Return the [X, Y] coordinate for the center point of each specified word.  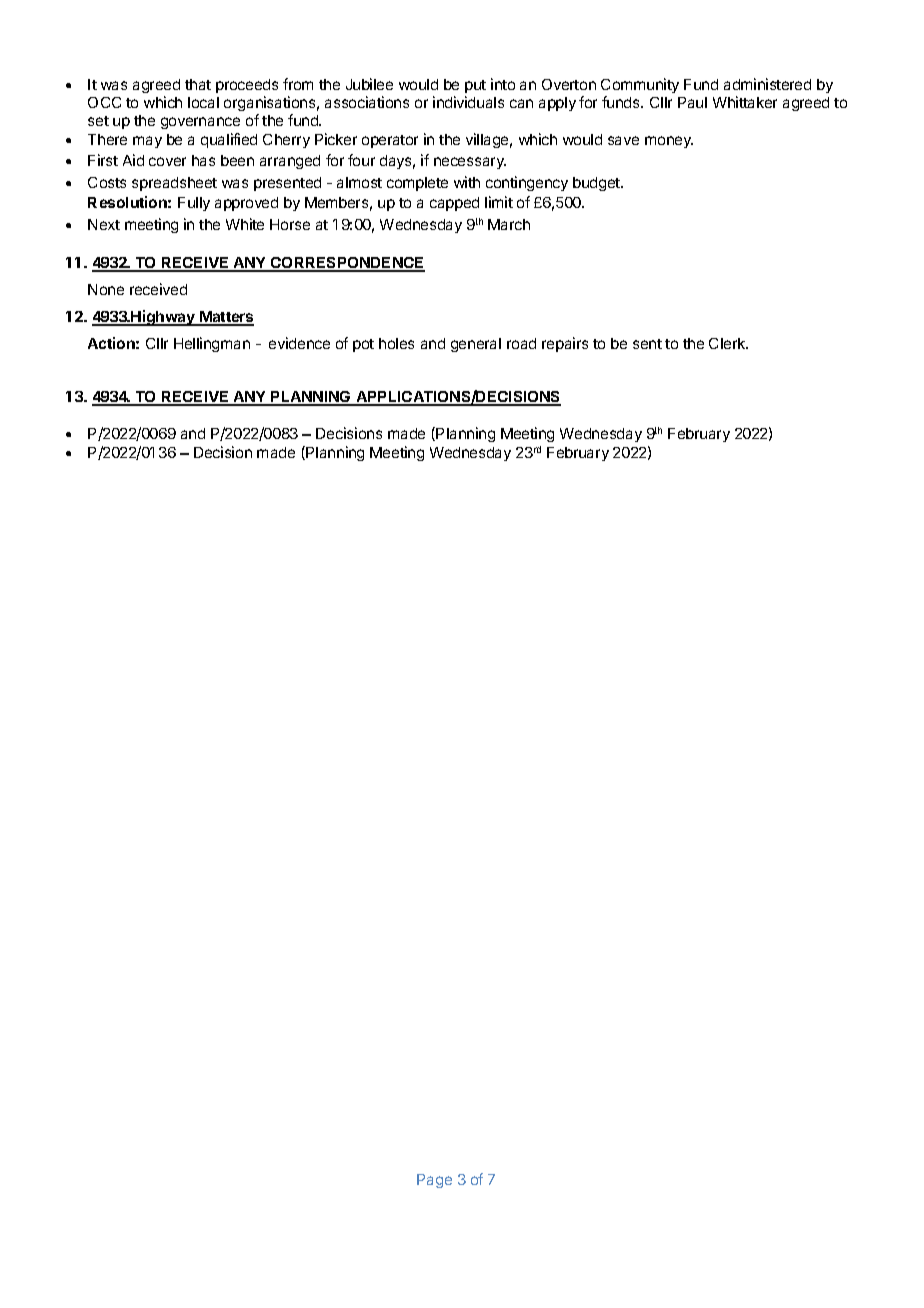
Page [434, 1181]
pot [363, 345]
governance [200, 123]
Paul [692, 102]
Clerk [728, 343]
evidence [299, 343]
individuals [468, 102]
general [476, 345]
